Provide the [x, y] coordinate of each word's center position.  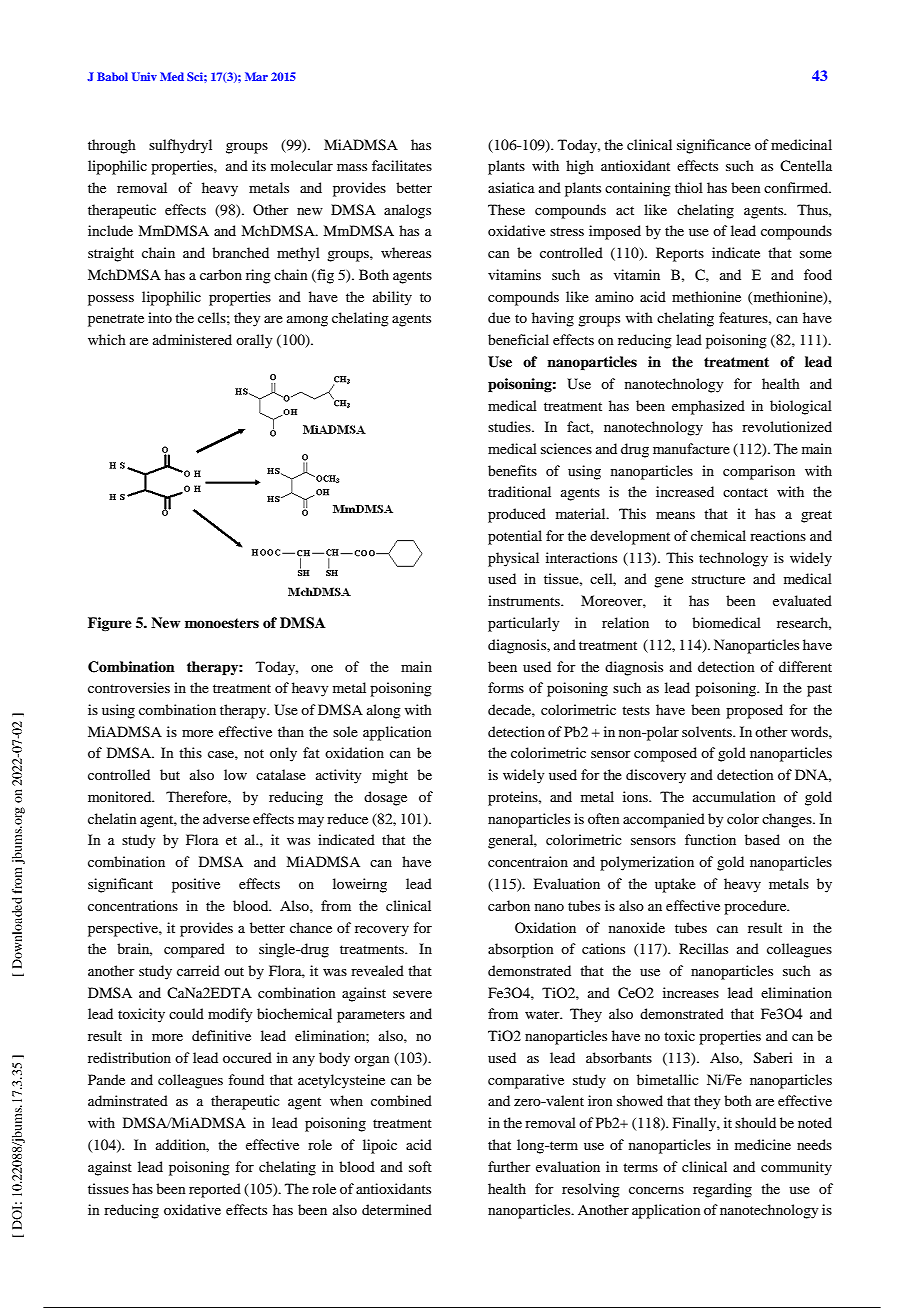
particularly [523, 624]
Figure [110, 624]
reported [215, 1190]
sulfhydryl [180, 146]
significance [714, 146]
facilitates [402, 165]
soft [420, 1166]
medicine [763, 1144]
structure [718, 579]
